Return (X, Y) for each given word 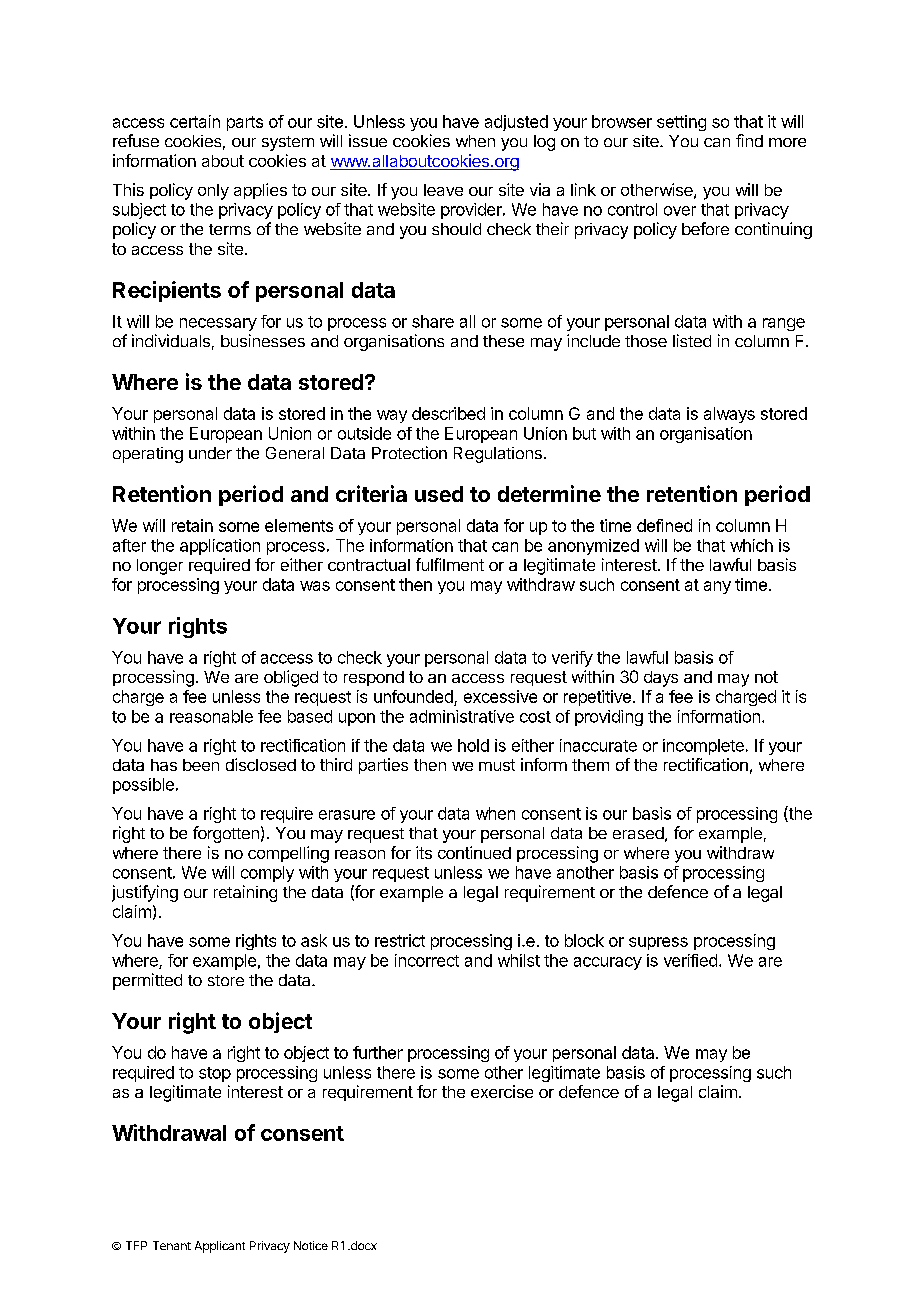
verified (690, 960)
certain (195, 121)
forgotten (226, 834)
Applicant (220, 1247)
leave (443, 190)
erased (638, 833)
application (220, 547)
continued (474, 852)
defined (664, 525)
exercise (502, 1091)
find (749, 140)
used (439, 494)
